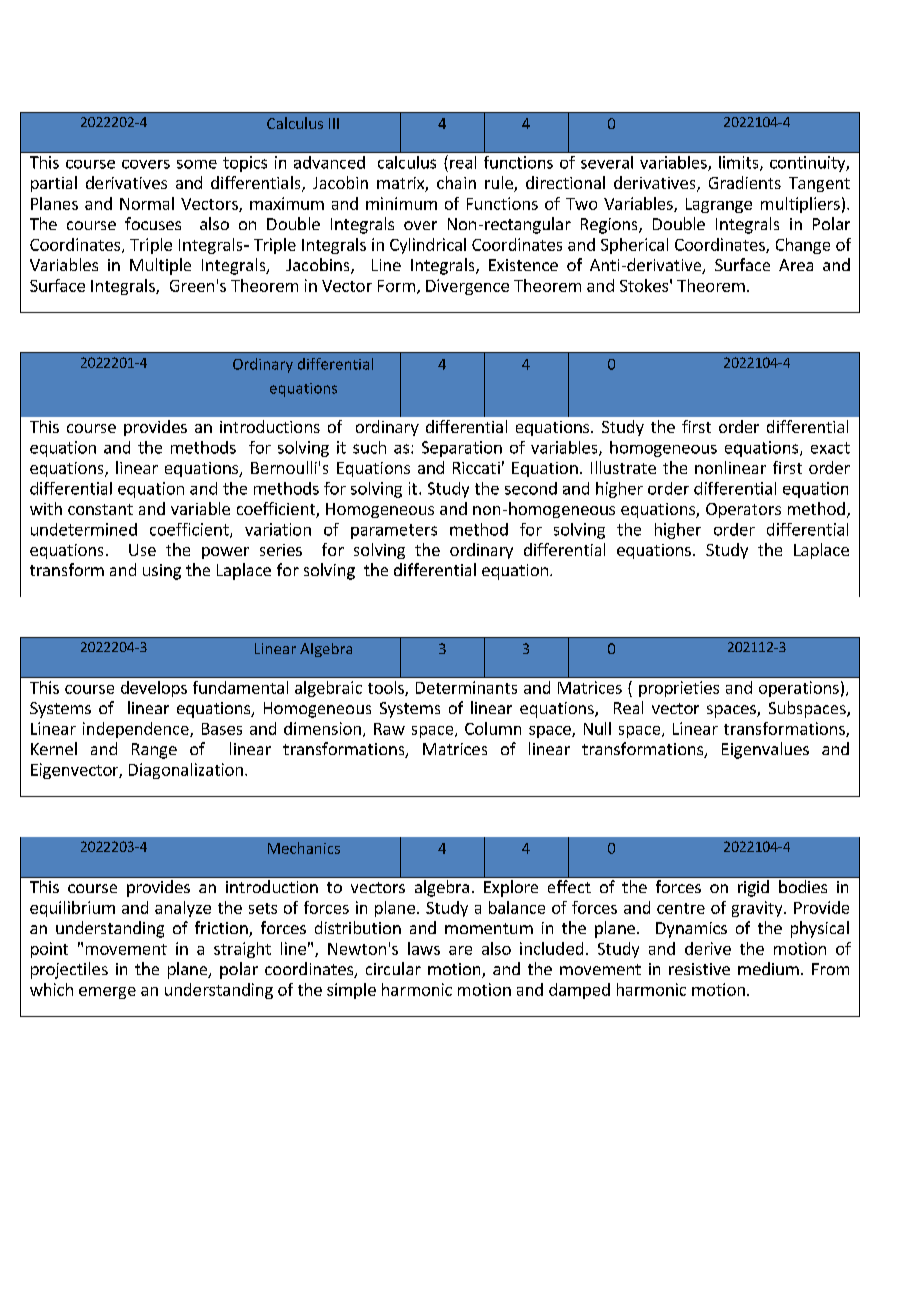 Image resolution: width=924 pixels, height=1308 pixels. I want to click on Multiple, so click(160, 266).
